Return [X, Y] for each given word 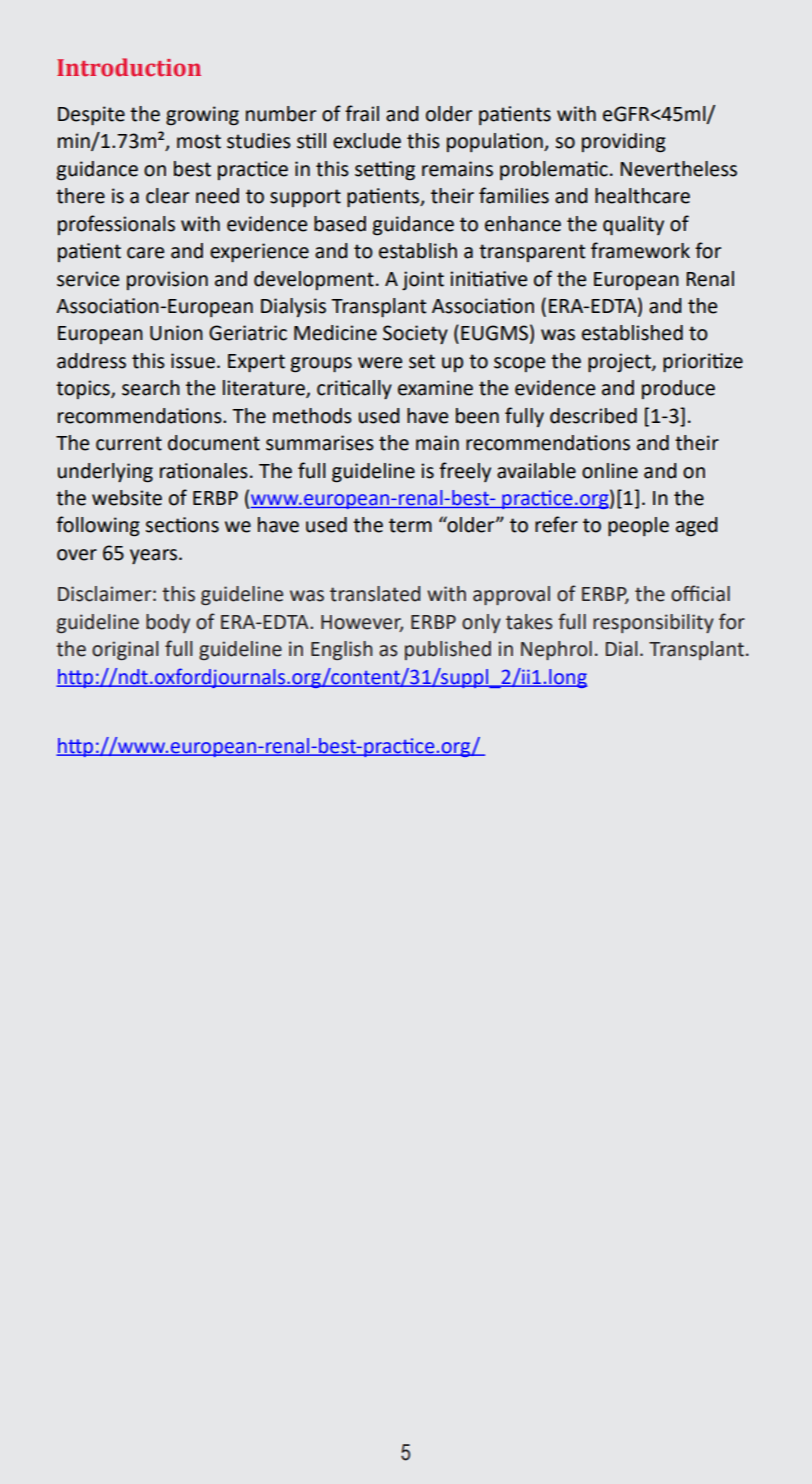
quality [633, 225]
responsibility [653, 623]
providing [624, 143]
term [410, 525]
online [610, 471]
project [620, 362]
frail [362, 113]
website [127, 498]
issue [193, 361]
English [342, 650]
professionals [116, 225]
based [340, 224]
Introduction [129, 67]
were [380, 363]
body [168, 623]
